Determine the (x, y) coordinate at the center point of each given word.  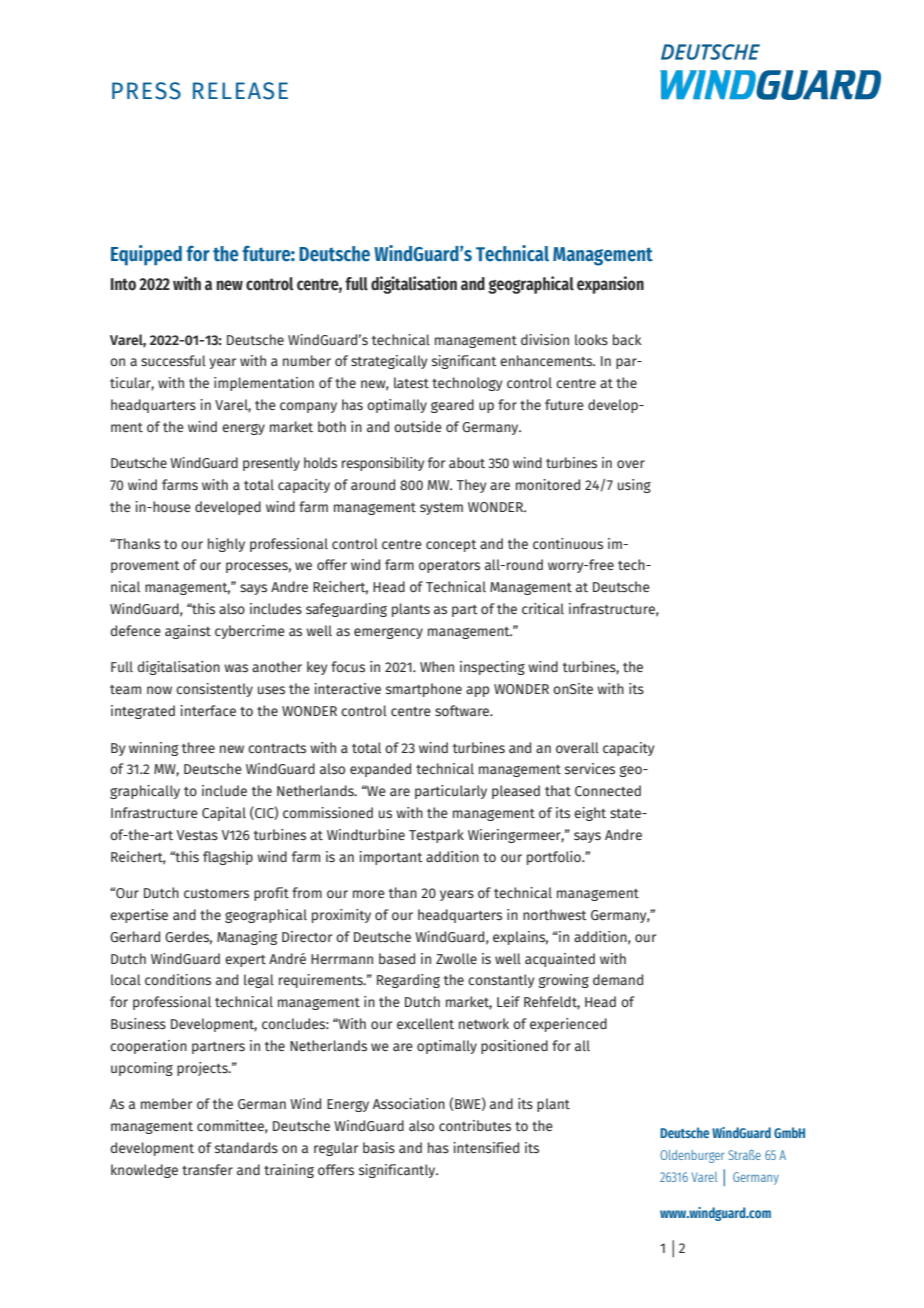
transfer (207, 1169)
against (188, 632)
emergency (388, 633)
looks (591, 340)
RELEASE (240, 91)
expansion (610, 285)
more (369, 894)
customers (216, 894)
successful (173, 361)
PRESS (146, 91)
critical (543, 608)
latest (411, 382)
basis (379, 1148)
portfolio (555, 858)
